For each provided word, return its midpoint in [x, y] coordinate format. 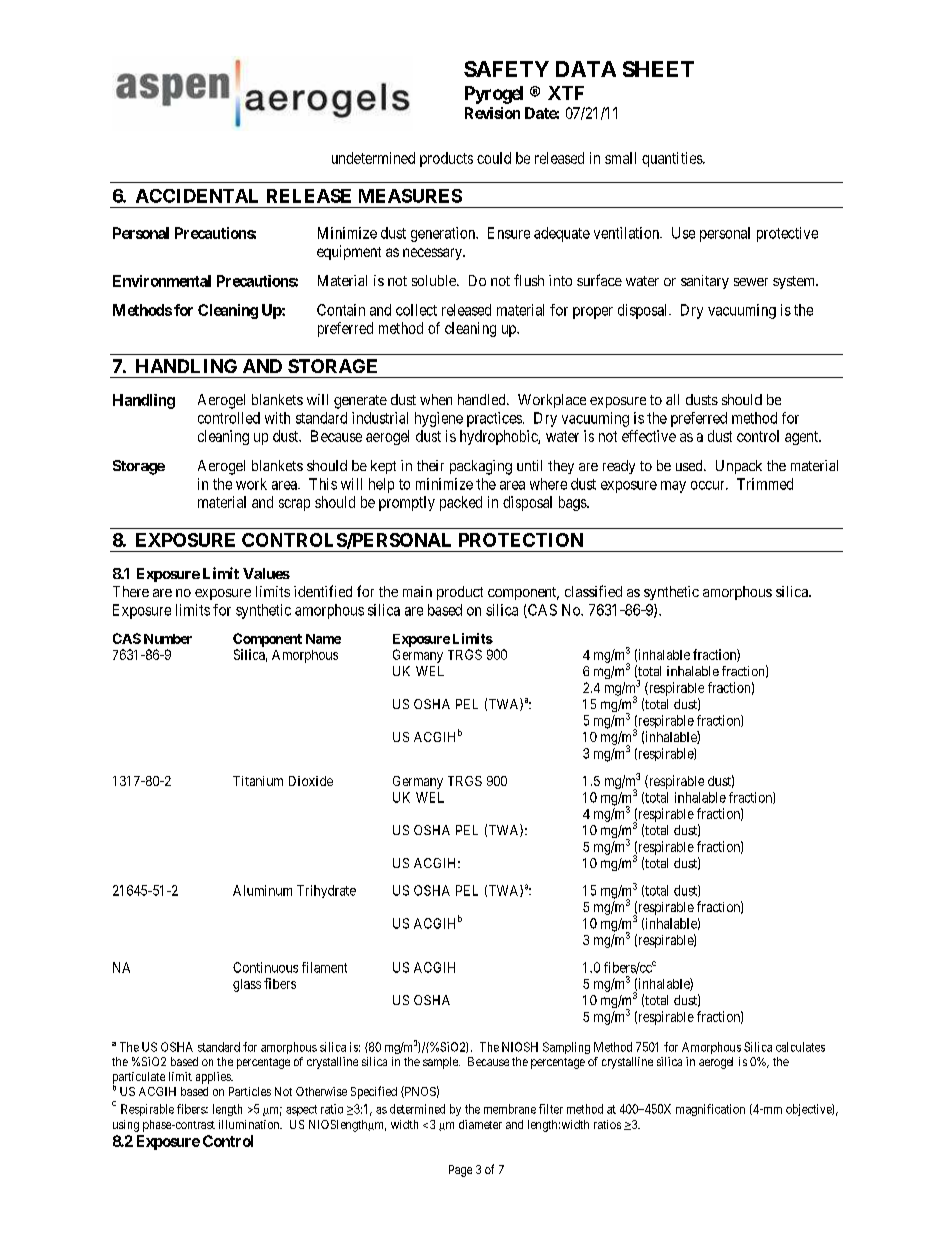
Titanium [258, 781]
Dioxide [311, 781]
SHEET [658, 69]
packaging [481, 467]
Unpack [739, 467]
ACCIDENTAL [197, 196]
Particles [250, 1091]
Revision [492, 113]
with [277, 418]
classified [593, 591]
